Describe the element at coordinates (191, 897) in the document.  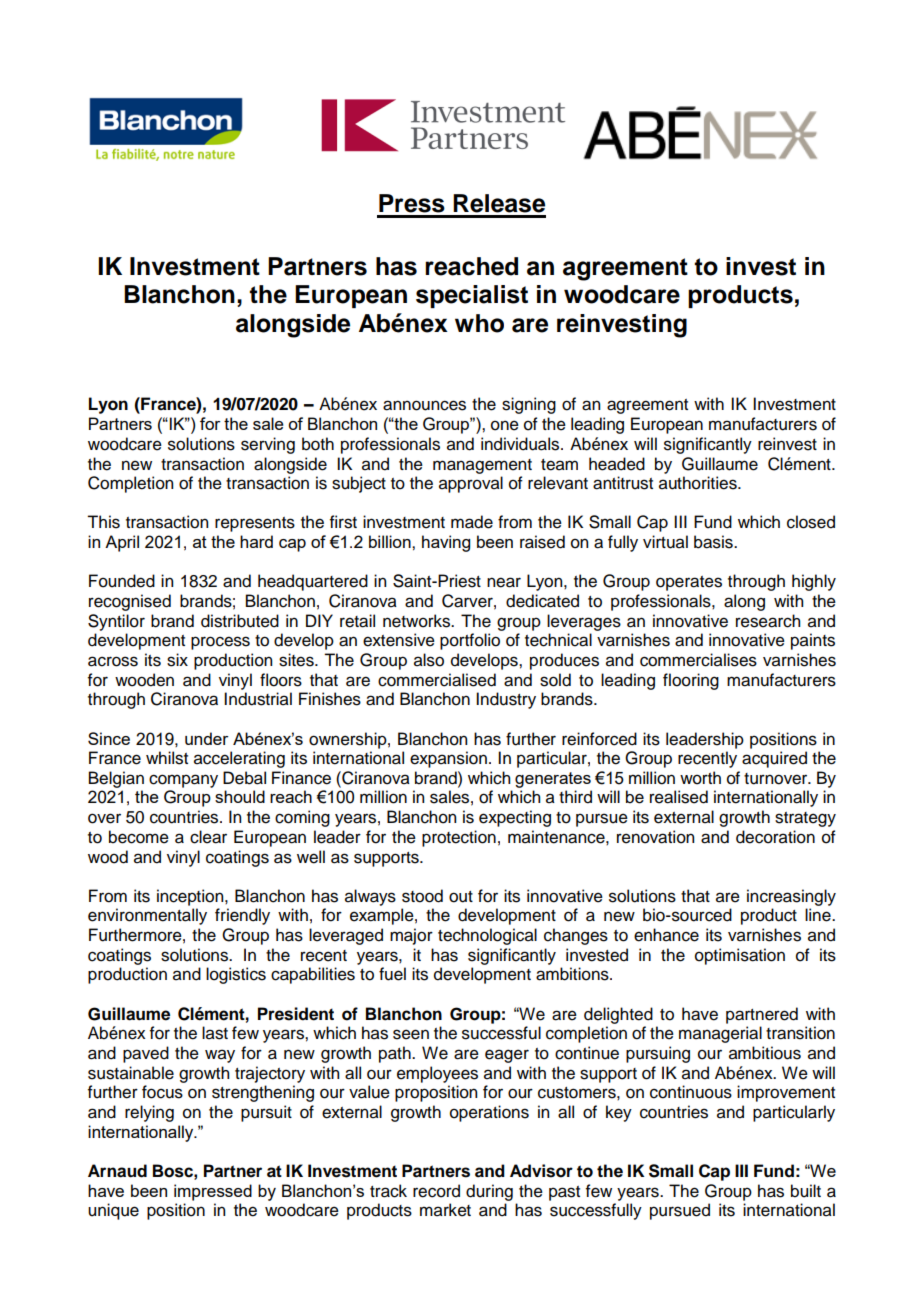
I see `inception` at that location.
